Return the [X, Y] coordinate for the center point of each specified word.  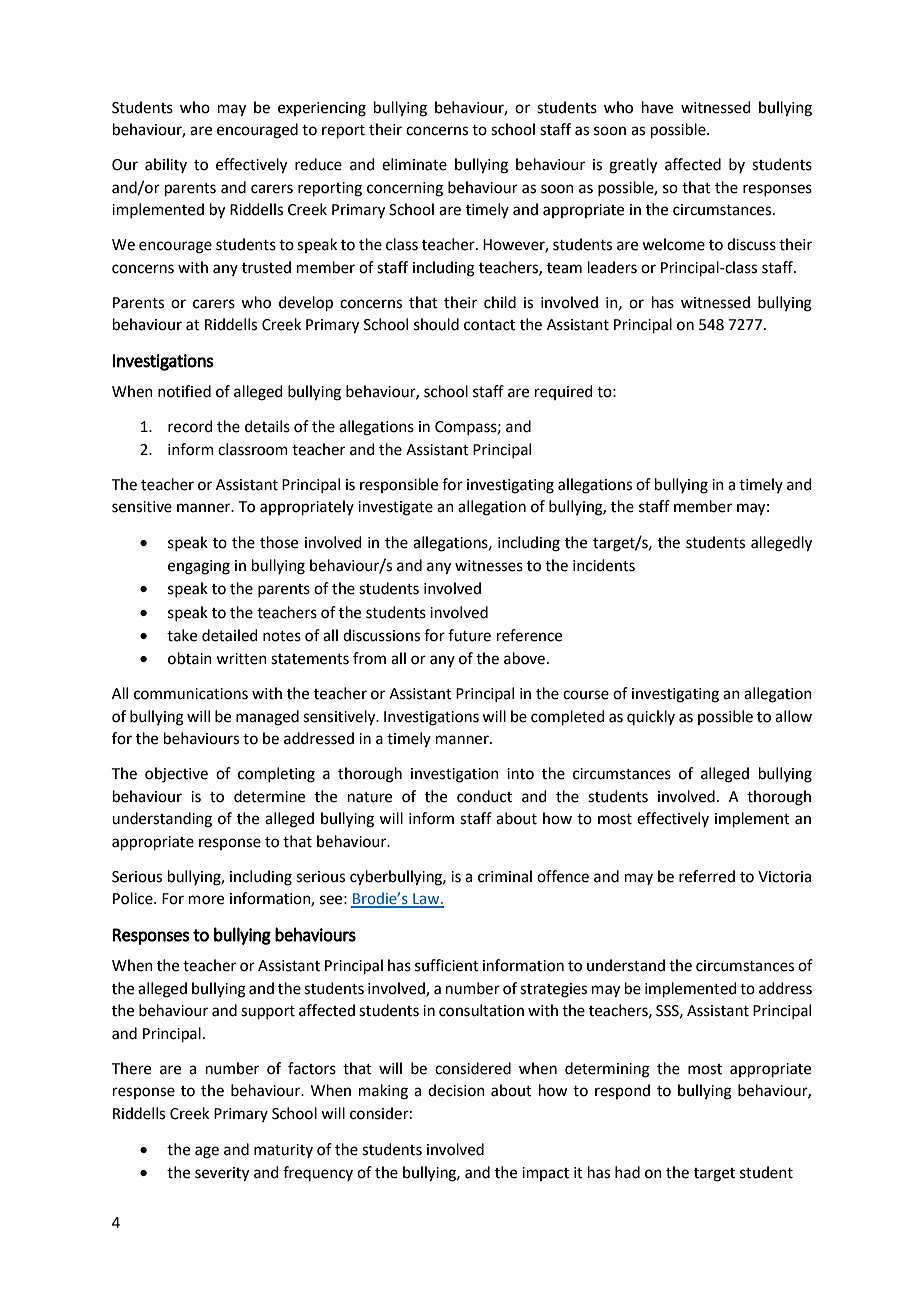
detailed [230, 635]
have [657, 107]
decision [456, 1090]
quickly [651, 717]
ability [166, 165]
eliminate [414, 164]
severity [222, 1174]
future [469, 635]
